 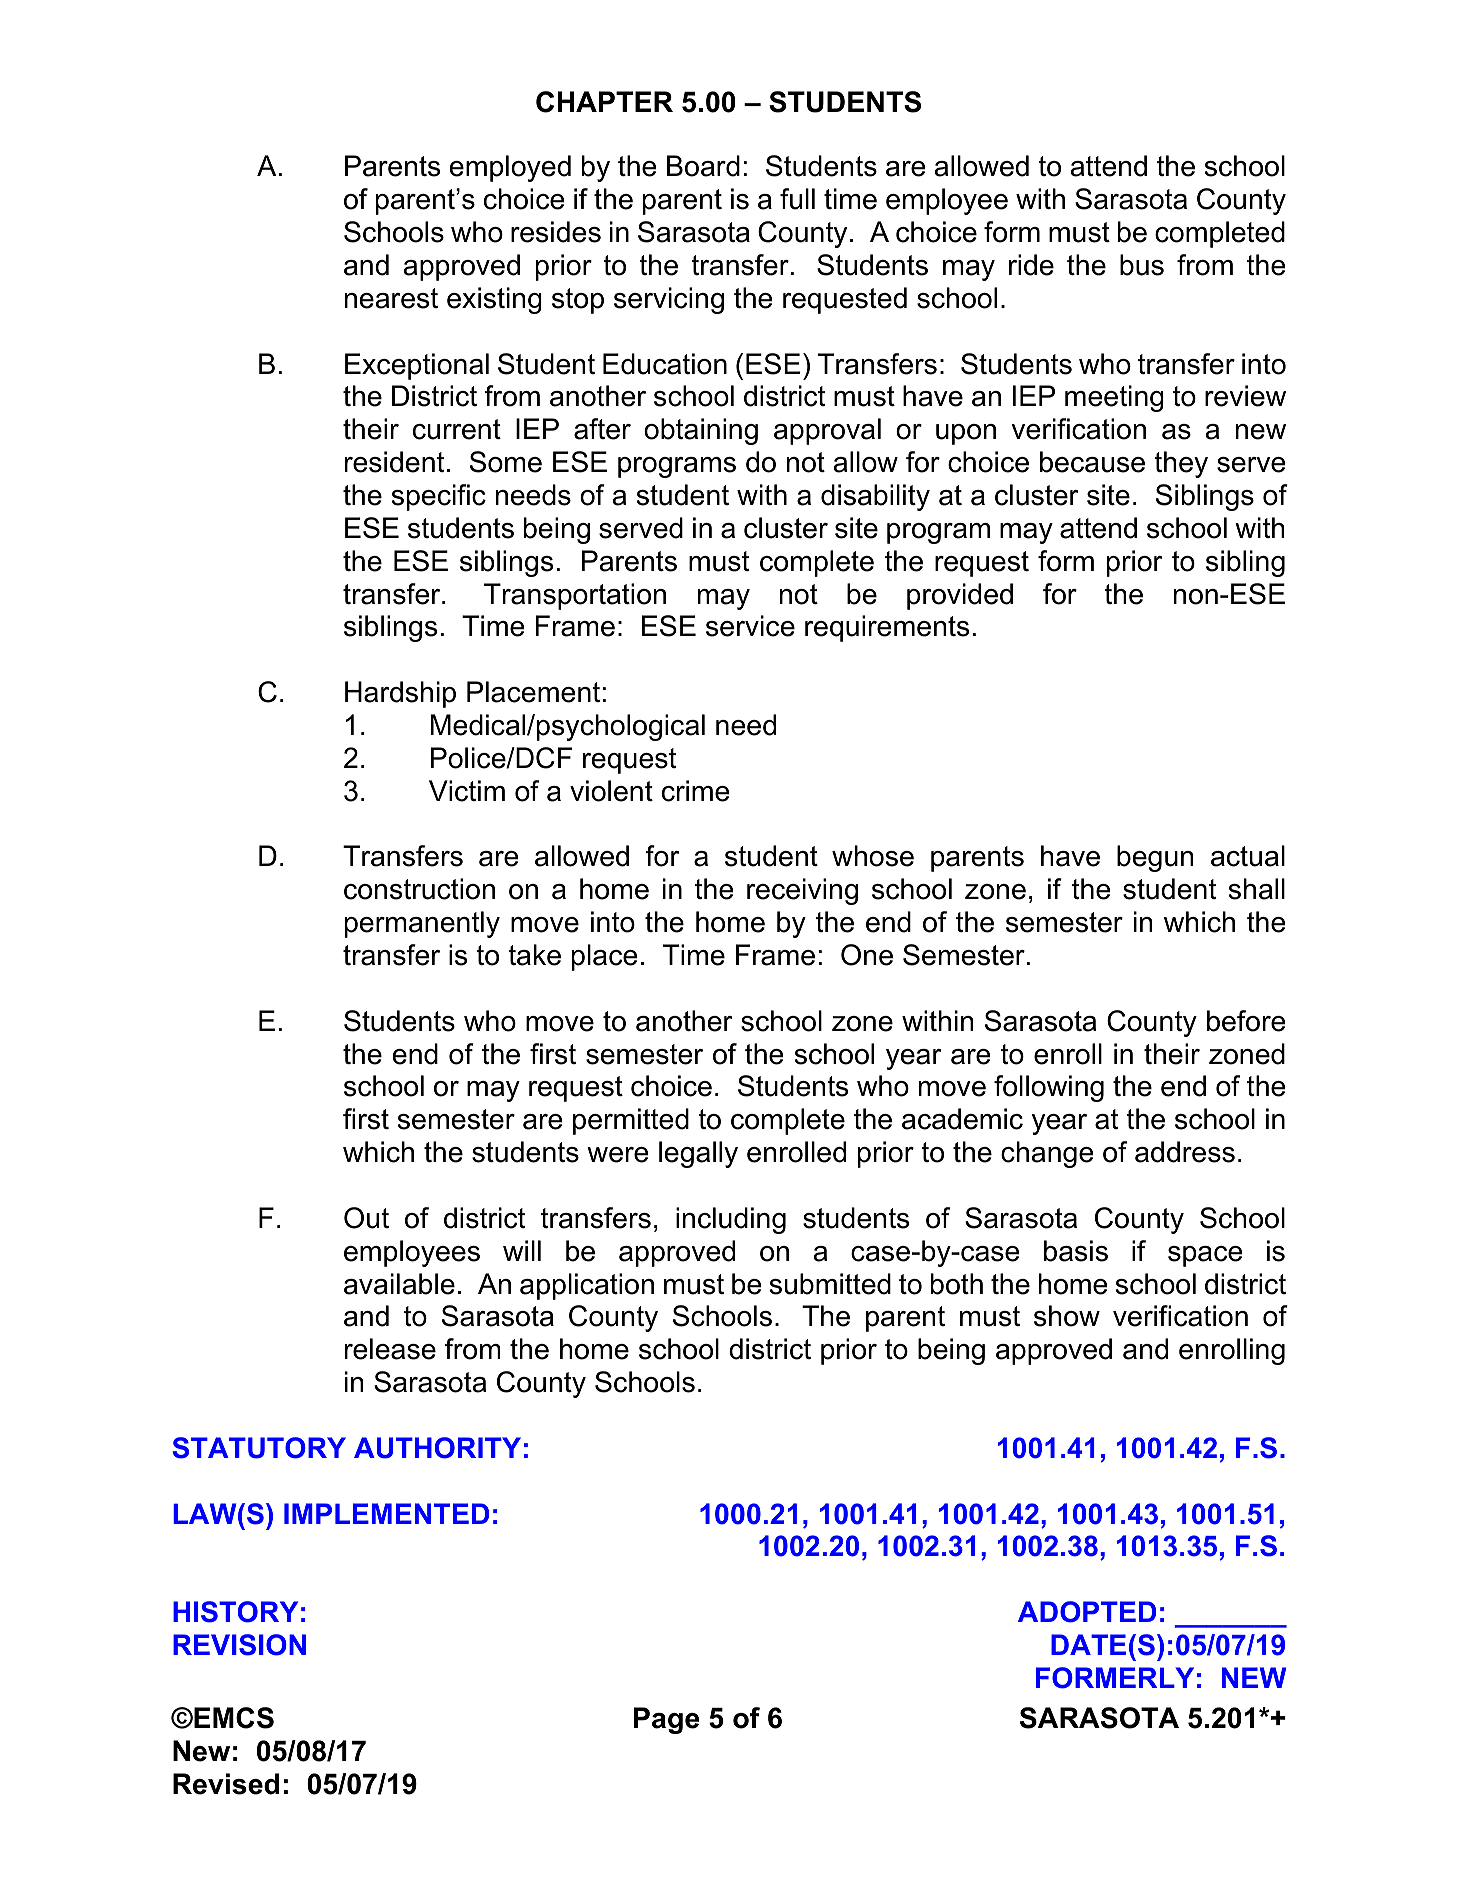 I want to click on legally, so click(x=698, y=1154).
